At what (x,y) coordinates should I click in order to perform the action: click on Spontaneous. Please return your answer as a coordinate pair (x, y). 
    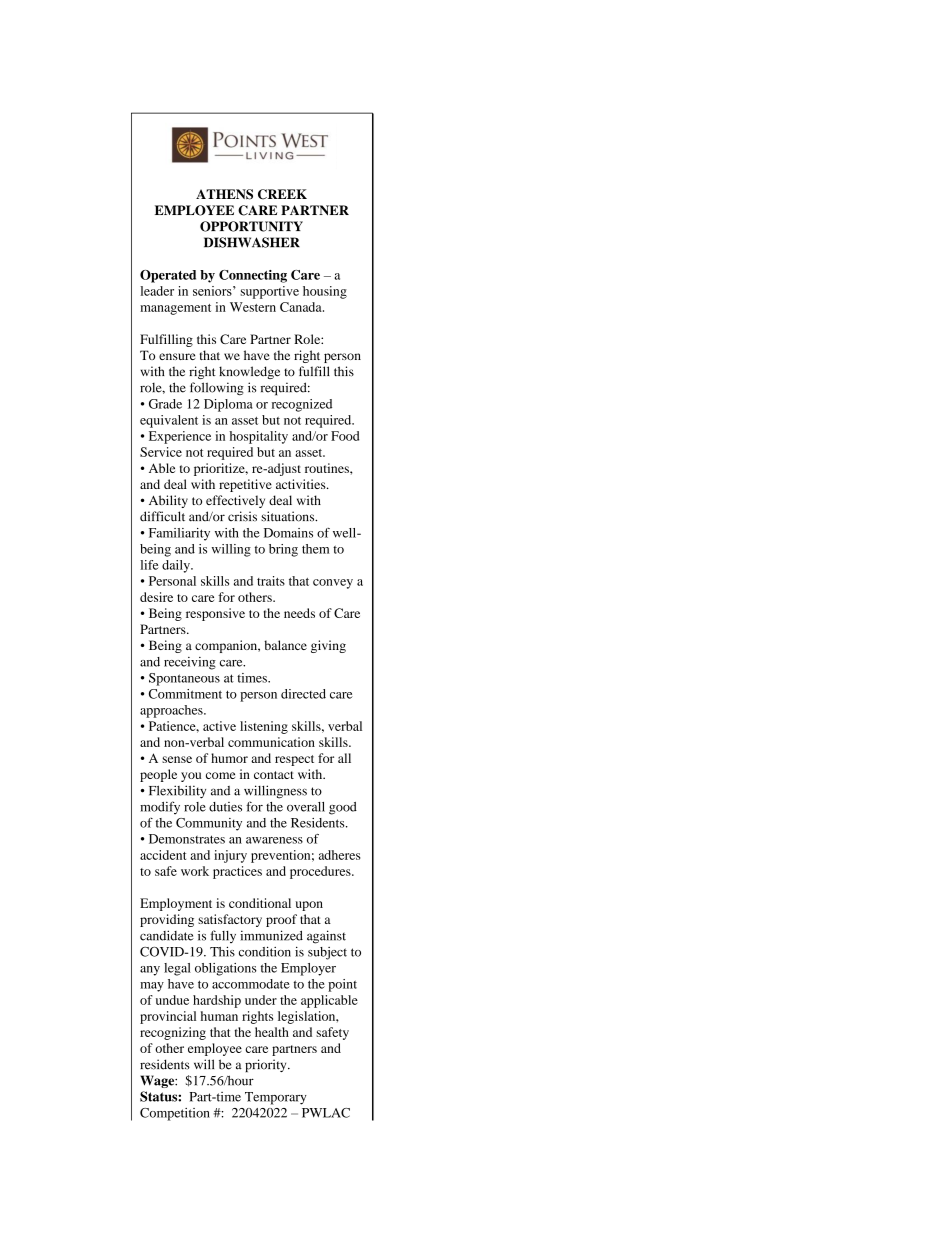
    Looking at the image, I should click on (184, 679).
